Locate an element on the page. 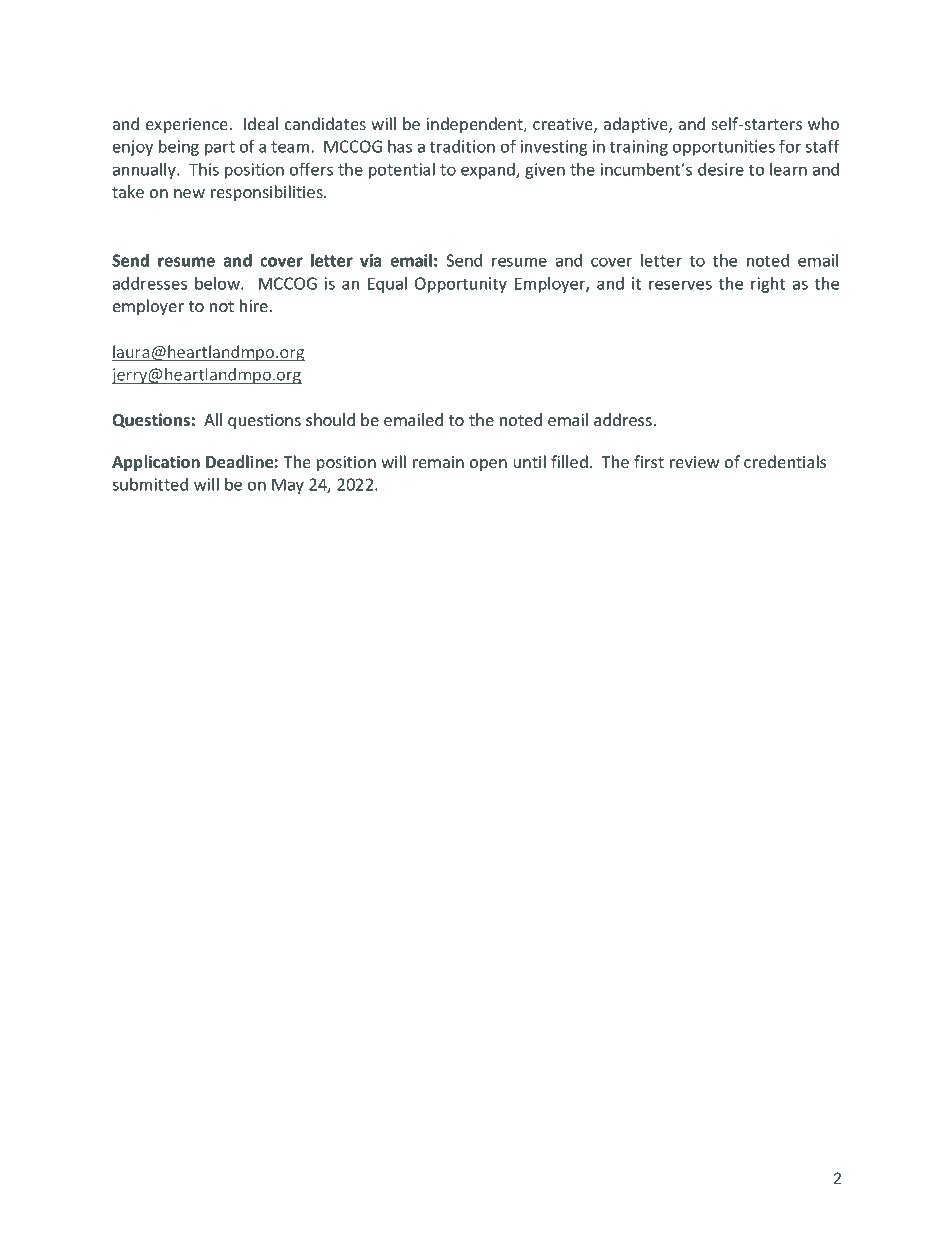 The image size is (952, 1233). remain is located at coordinates (438, 462).
